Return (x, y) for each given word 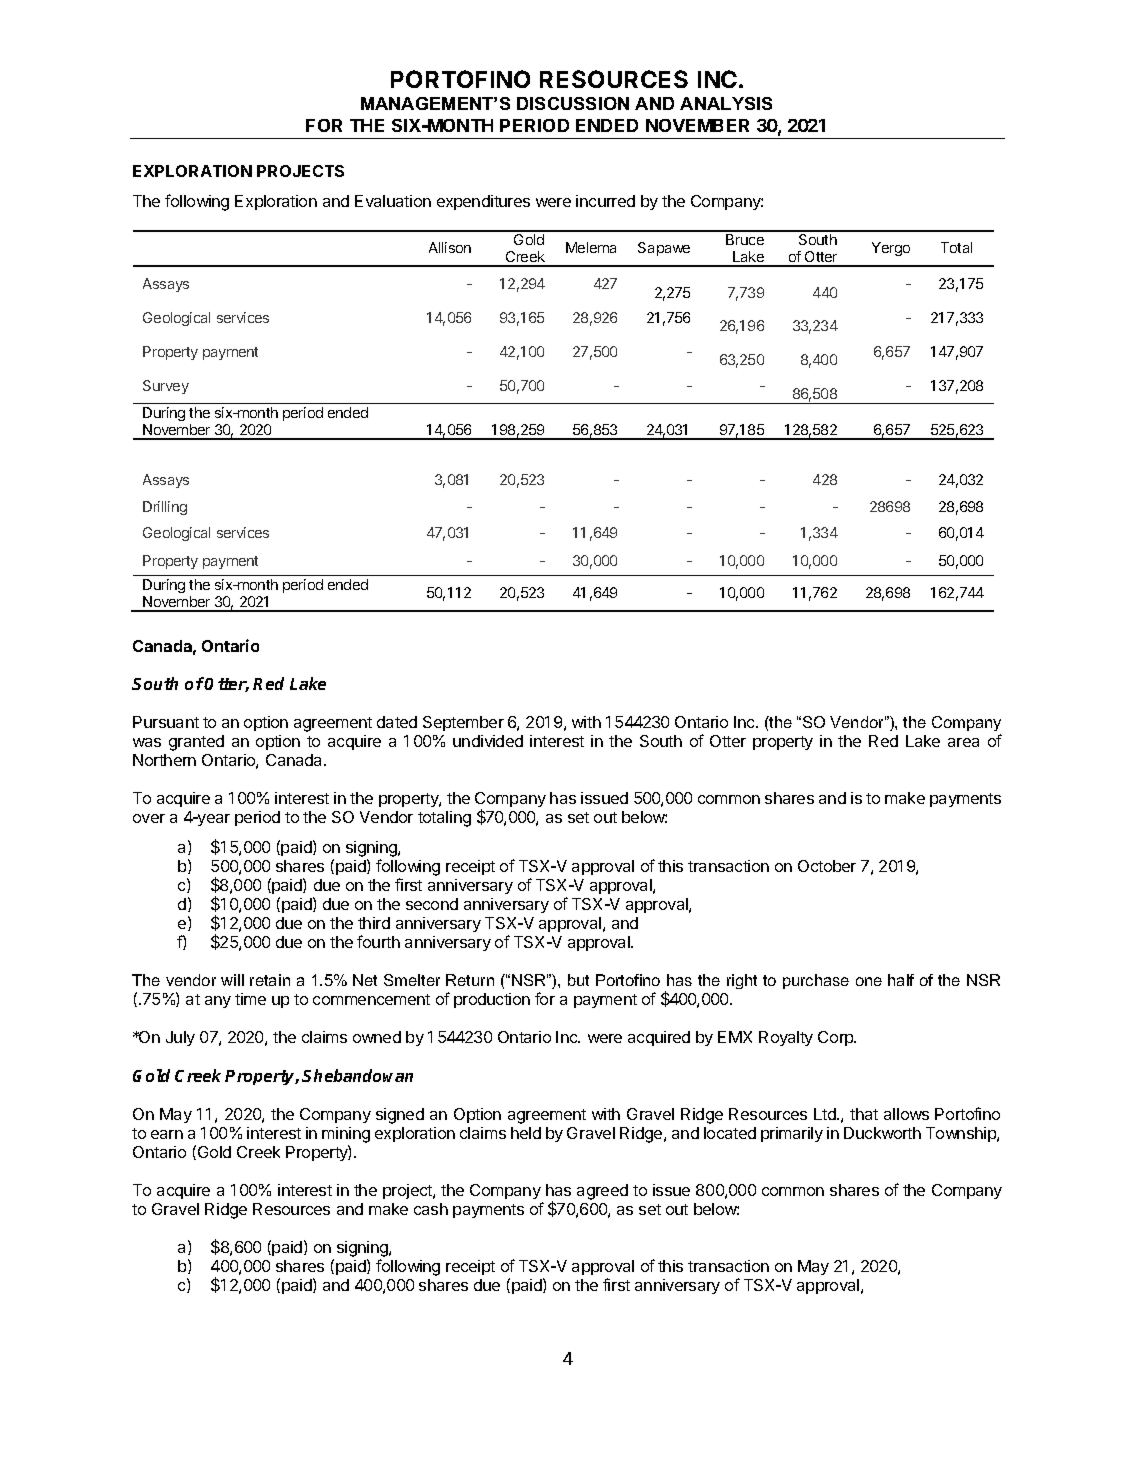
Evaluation (393, 201)
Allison (450, 247)
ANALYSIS (726, 103)
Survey (166, 387)
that (864, 1114)
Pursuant (166, 722)
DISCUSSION (573, 103)
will (232, 980)
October (827, 866)
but (578, 980)
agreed (602, 1192)
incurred (605, 201)
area (963, 742)
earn (167, 1134)
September (463, 723)
